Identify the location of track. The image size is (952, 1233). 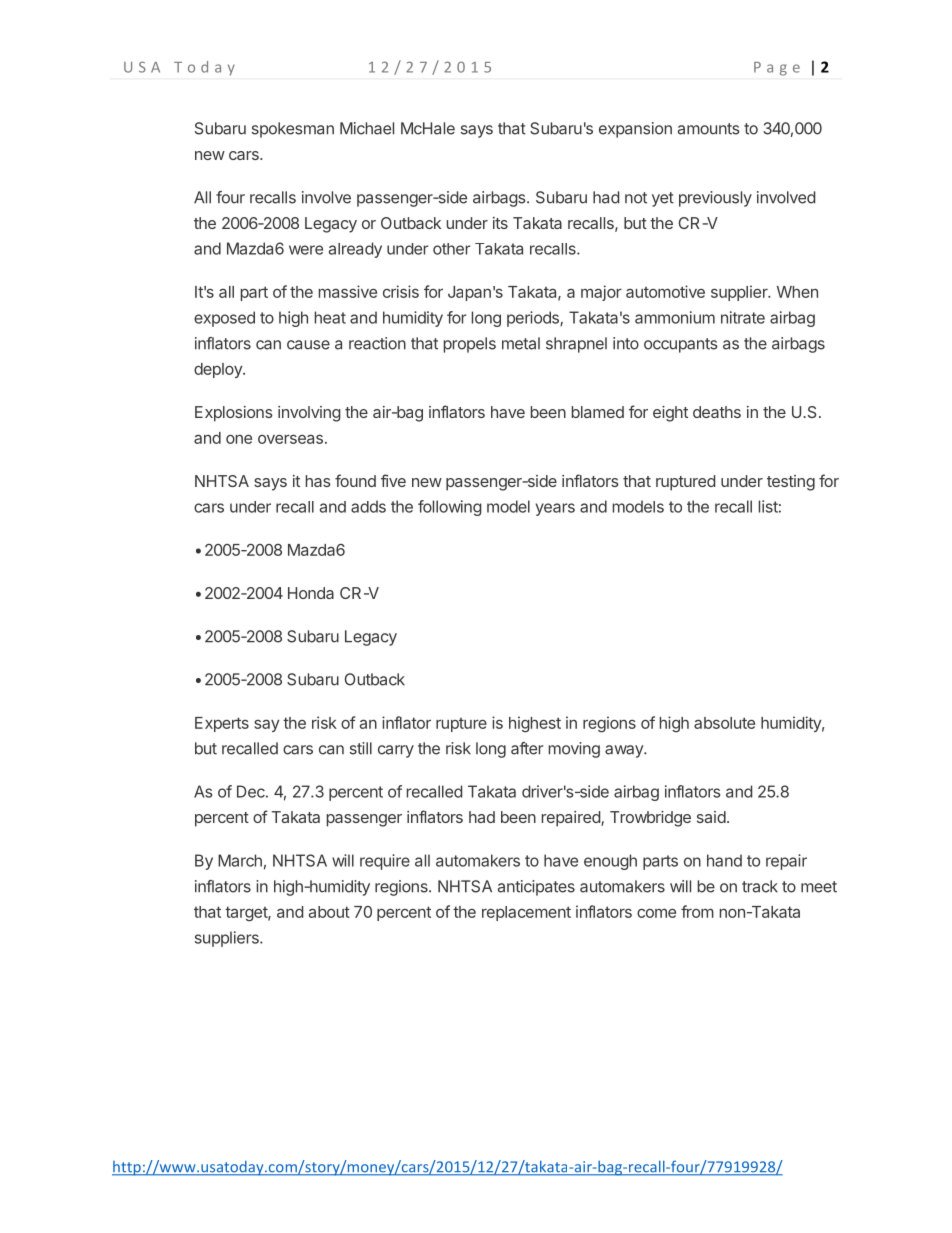
(760, 886).
